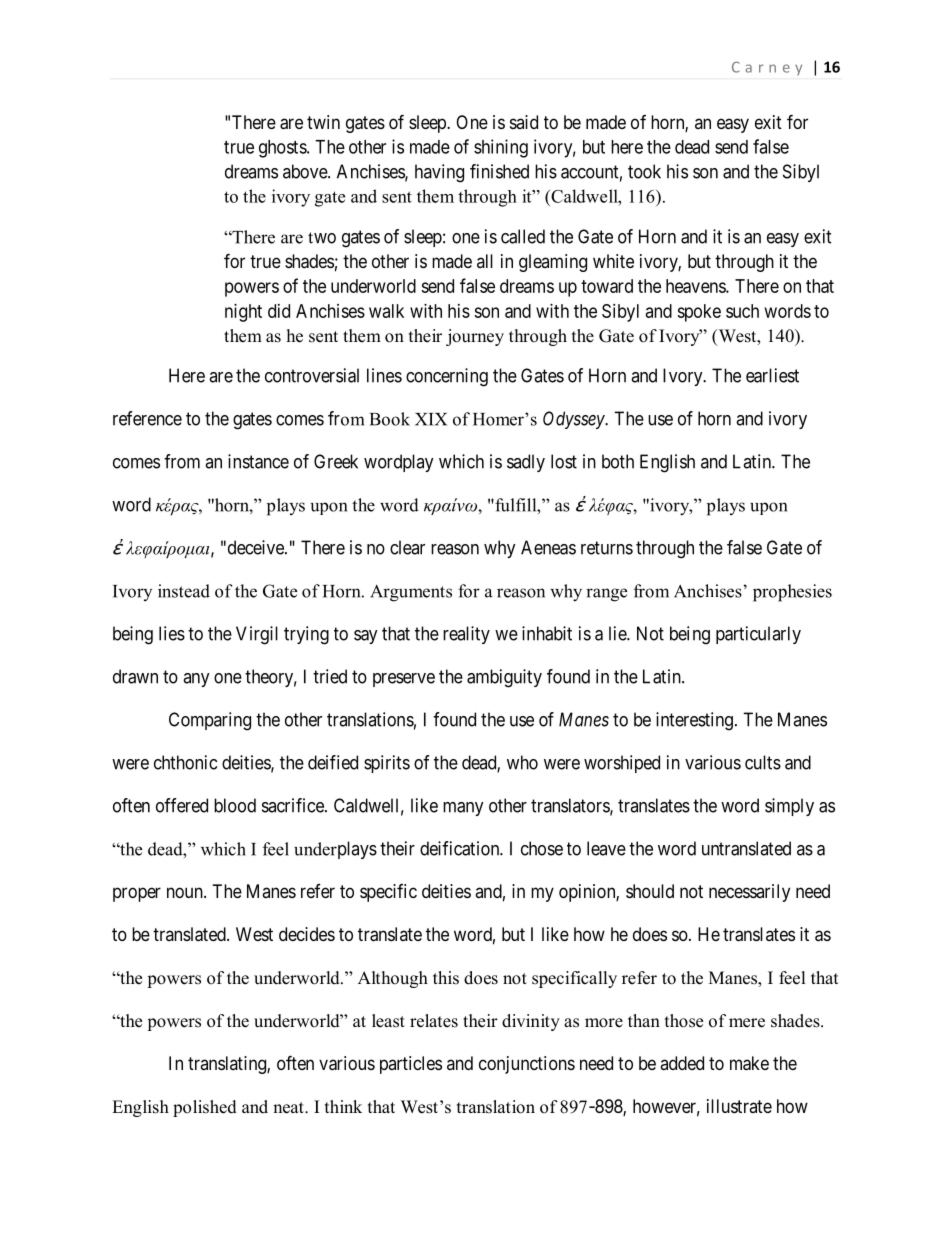  What do you see at coordinates (185, 762) in the screenshot?
I see `chthonic` at bounding box center [185, 762].
